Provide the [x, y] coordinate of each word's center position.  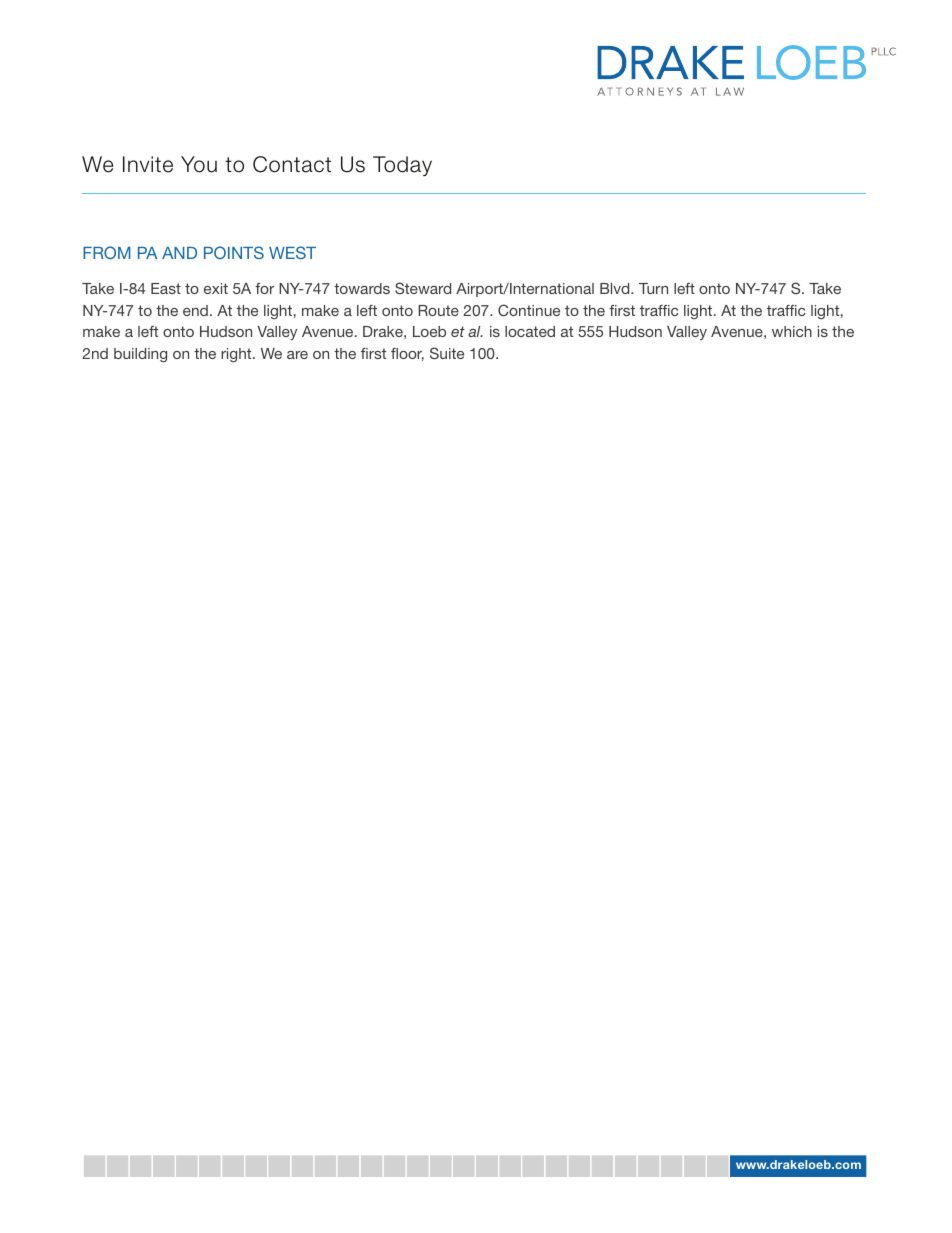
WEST [292, 252]
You [199, 164]
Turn [653, 288]
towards [362, 288]
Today [402, 166]
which [792, 331]
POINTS [234, 252]
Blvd [616, 288]
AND [179, 253]
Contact [292, 164]
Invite [148, 164]
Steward [423, 288]
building [140, 355]
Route [438, 310]
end [195, 310]
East [166, 288]
